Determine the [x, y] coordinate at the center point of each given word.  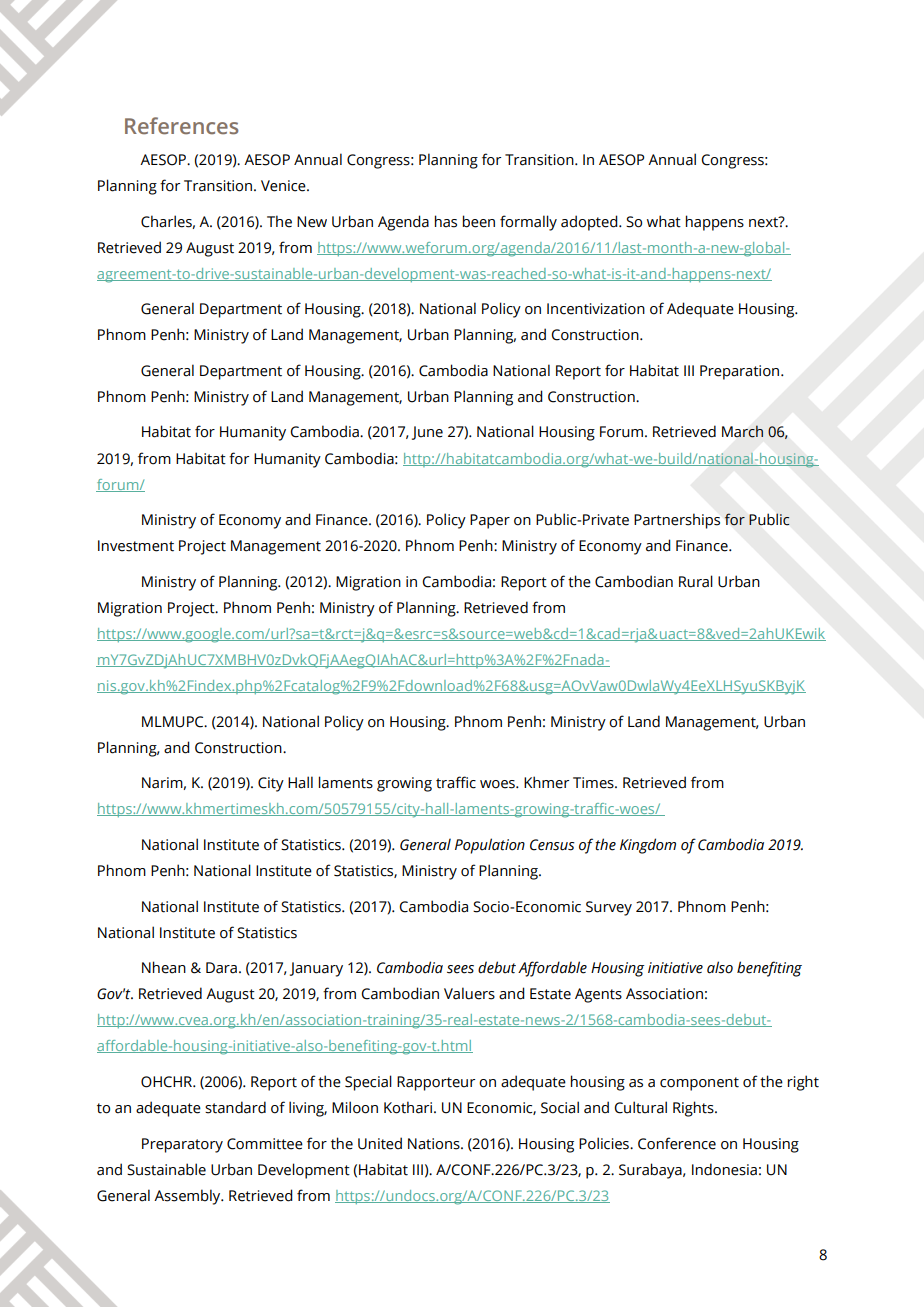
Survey [609, 908]
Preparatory [182, 1145]
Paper [490, 521]
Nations [435, 1144]
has [446, 221]
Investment [136, 546]
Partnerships [677, 521]
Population [490, 846]
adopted [590, 223]
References [181, 126]
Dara [221, 968]
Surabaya [651, 1171]
